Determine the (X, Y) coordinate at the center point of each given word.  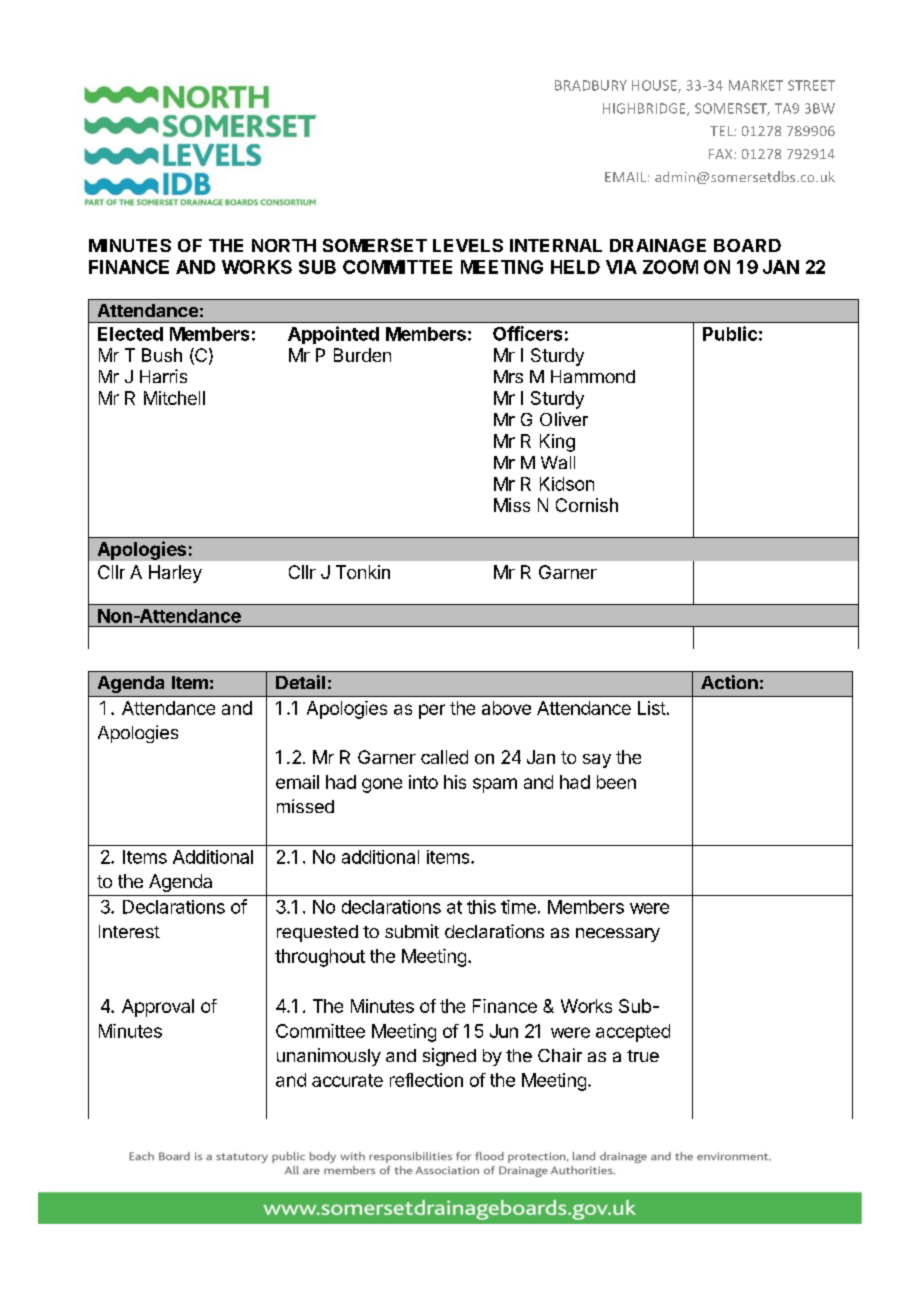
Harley (175, 574)
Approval (158, 1008)
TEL (722, 131)
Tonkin (363, 572)
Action (729, 682)
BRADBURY (591, 85)
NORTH (284, 245)
